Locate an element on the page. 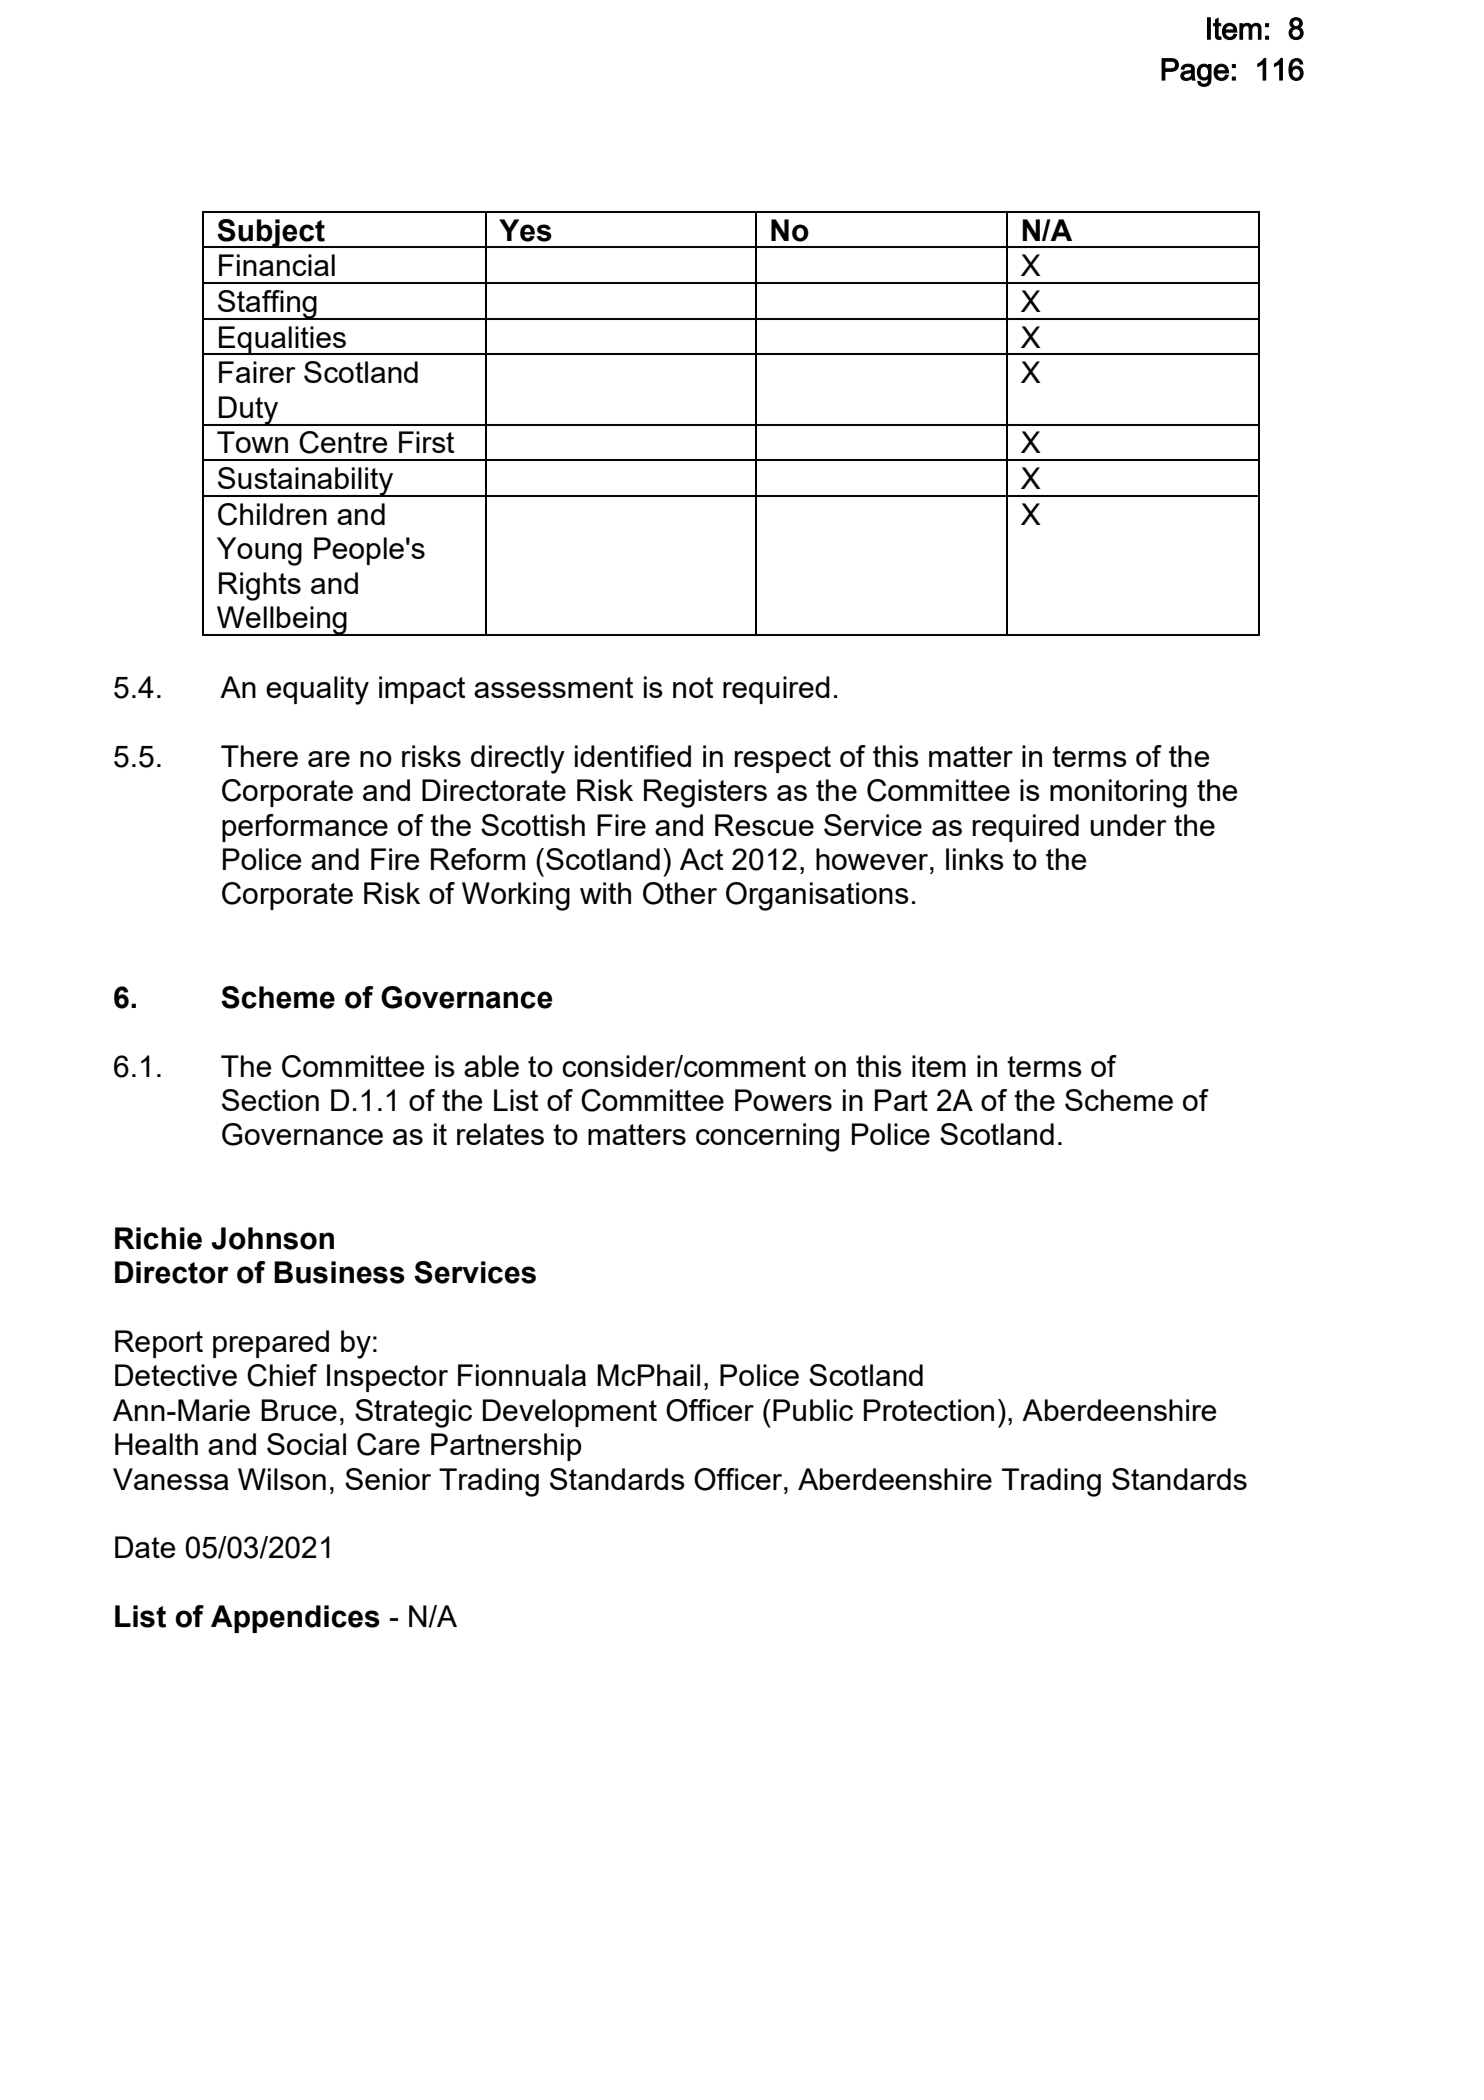 This document has height=2100, width=1484. Yes is located at coordinates (525, 230).
